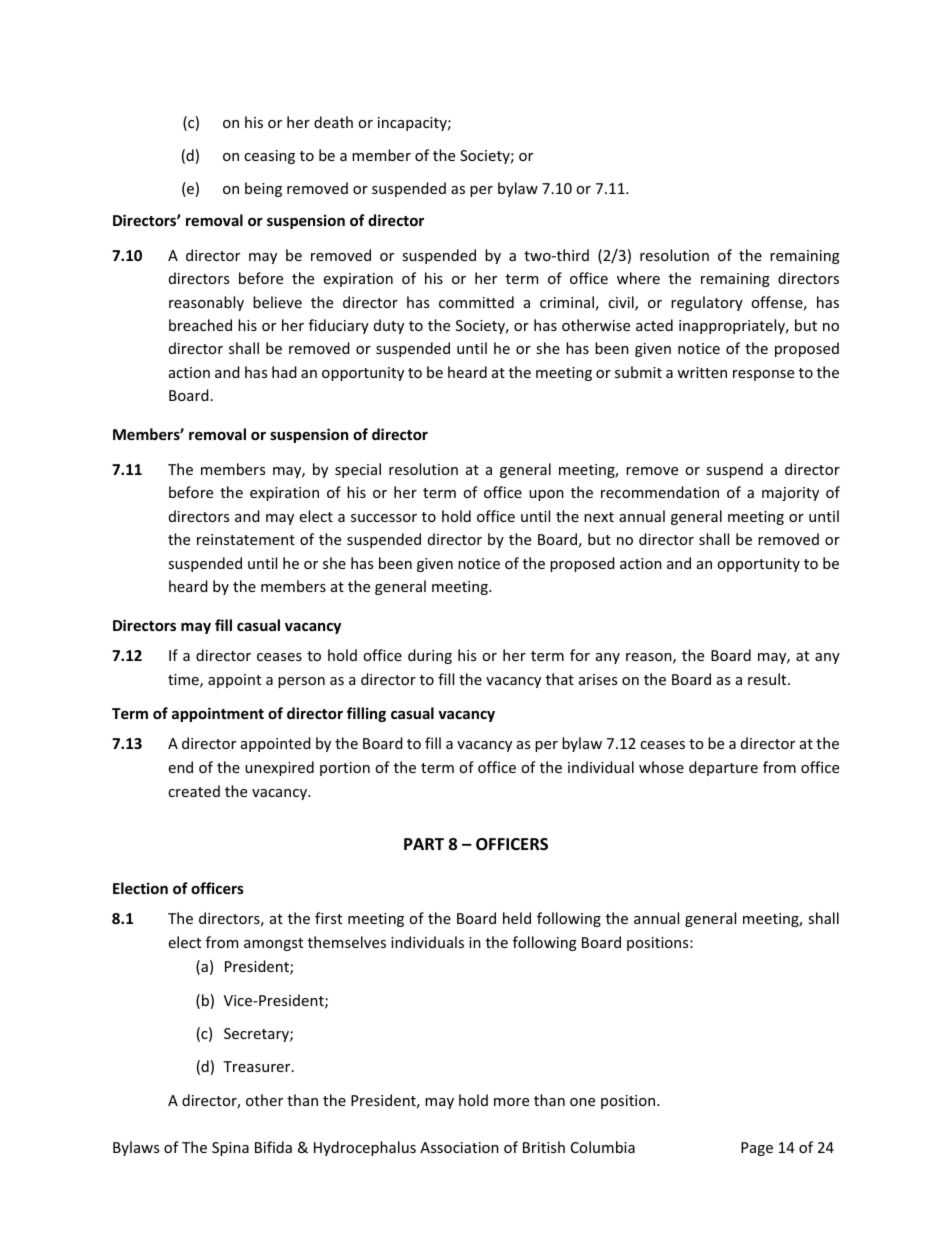 The height and width of the document is (1233, 952). Describe the element at coordinates (517, 918) in the document. I see `held` at that location.
